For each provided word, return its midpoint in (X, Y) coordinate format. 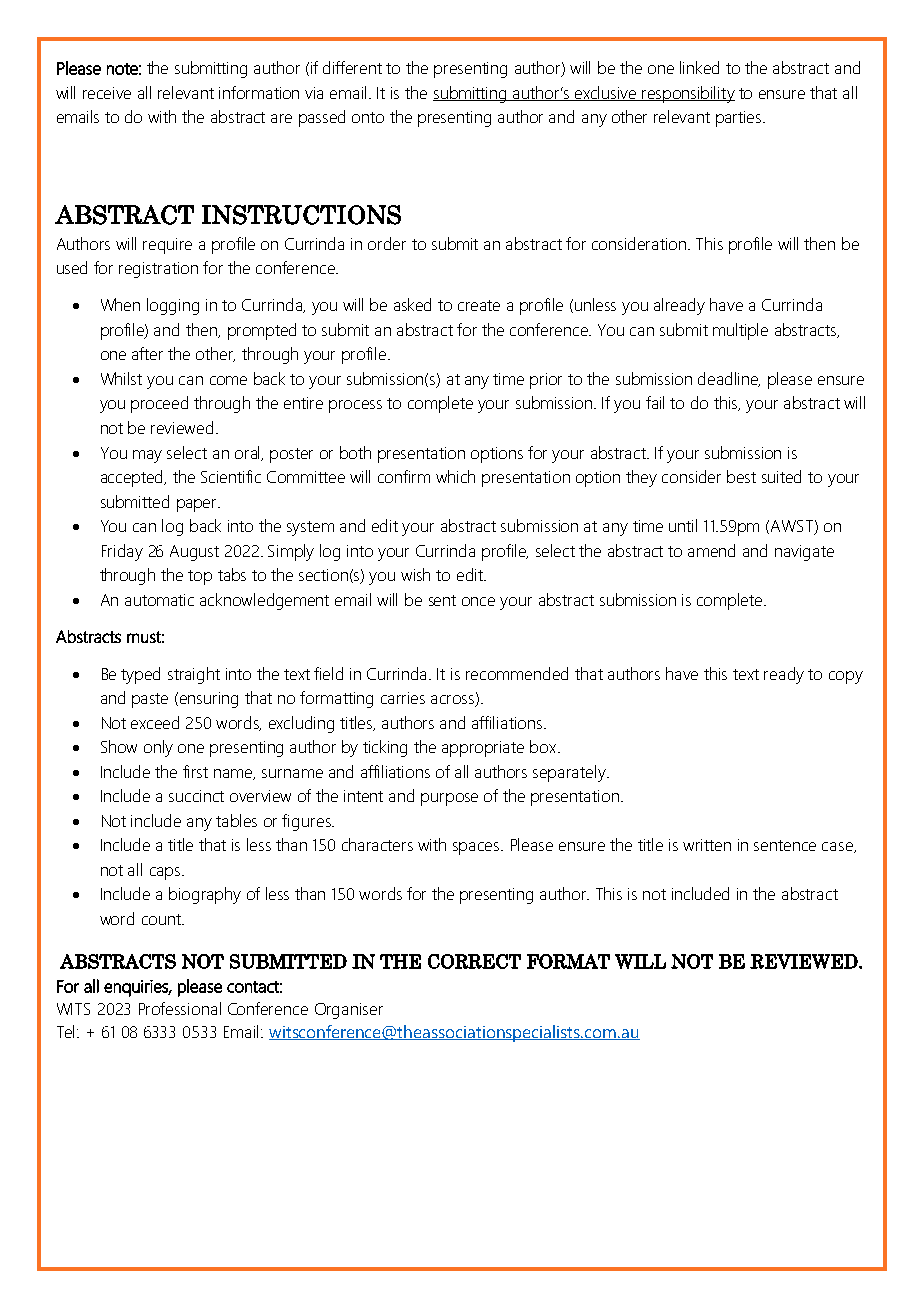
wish (415, 574)
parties (740, 119)
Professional (180, 1008)
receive (107, 93)
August (194, 553)
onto (368, 117)
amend (711, 550)
